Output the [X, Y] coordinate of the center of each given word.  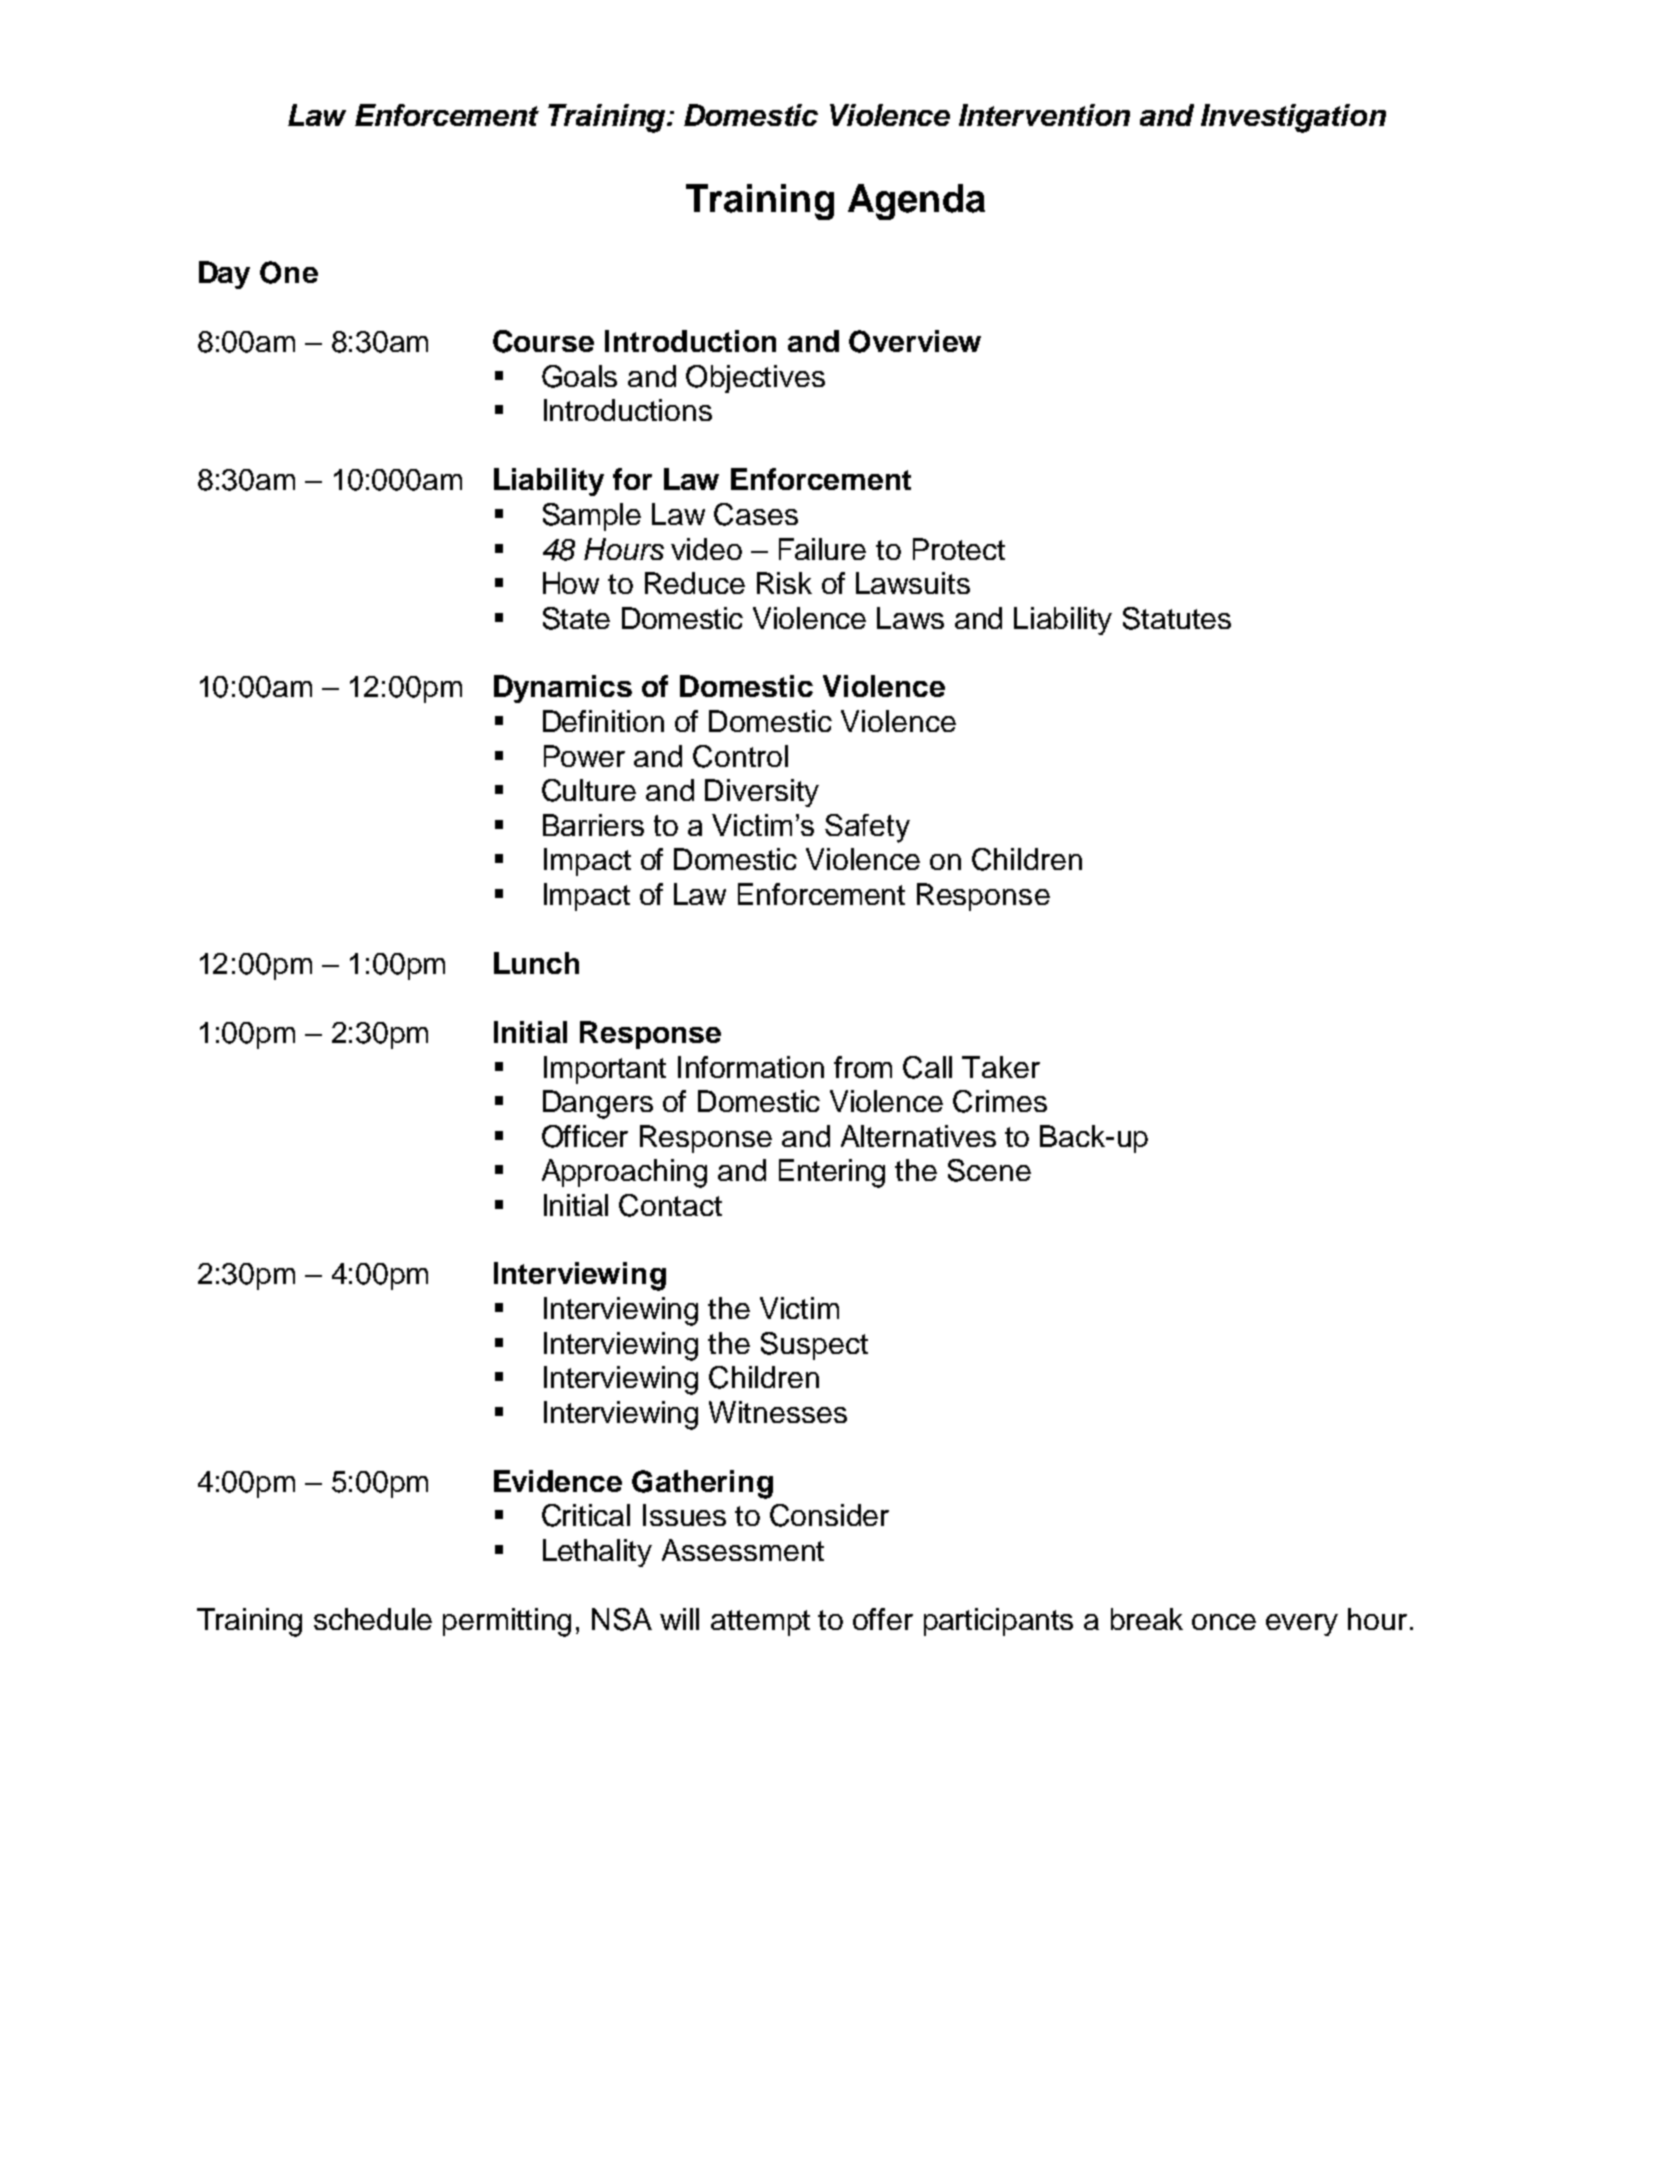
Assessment [743, 1550]
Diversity [762, 793]
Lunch [536, 963]
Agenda [916, 202]
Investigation [1293, 118]
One [289, 272]
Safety [867, 828]
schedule [373, 1619]
